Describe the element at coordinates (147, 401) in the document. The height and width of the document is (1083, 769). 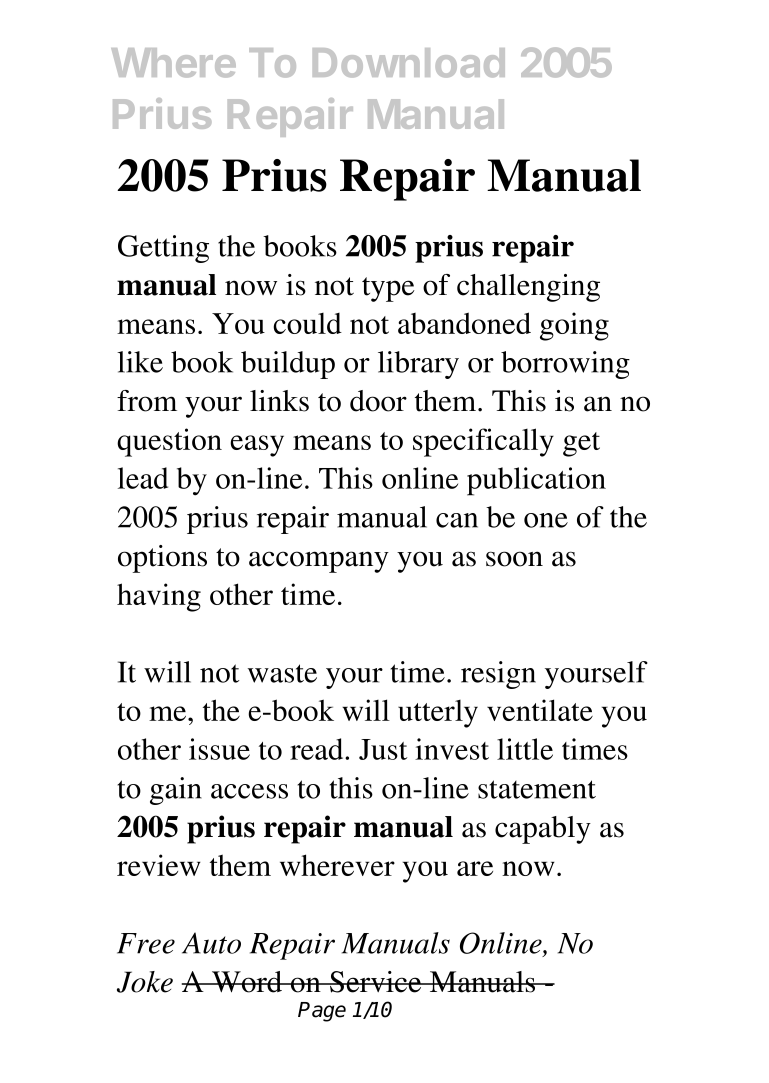
I see `from` at that location.
